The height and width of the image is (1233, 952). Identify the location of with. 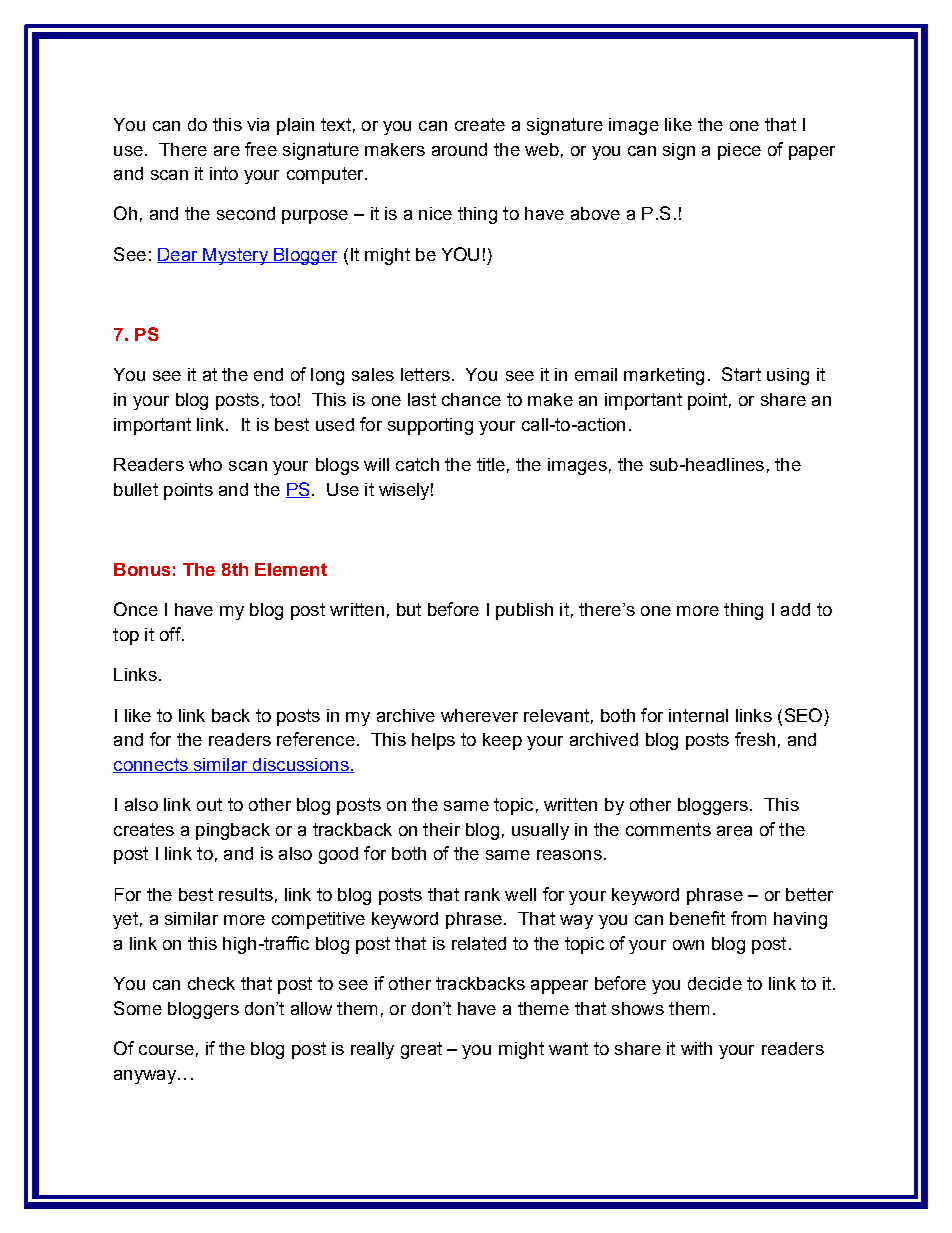
(696, 1048).
